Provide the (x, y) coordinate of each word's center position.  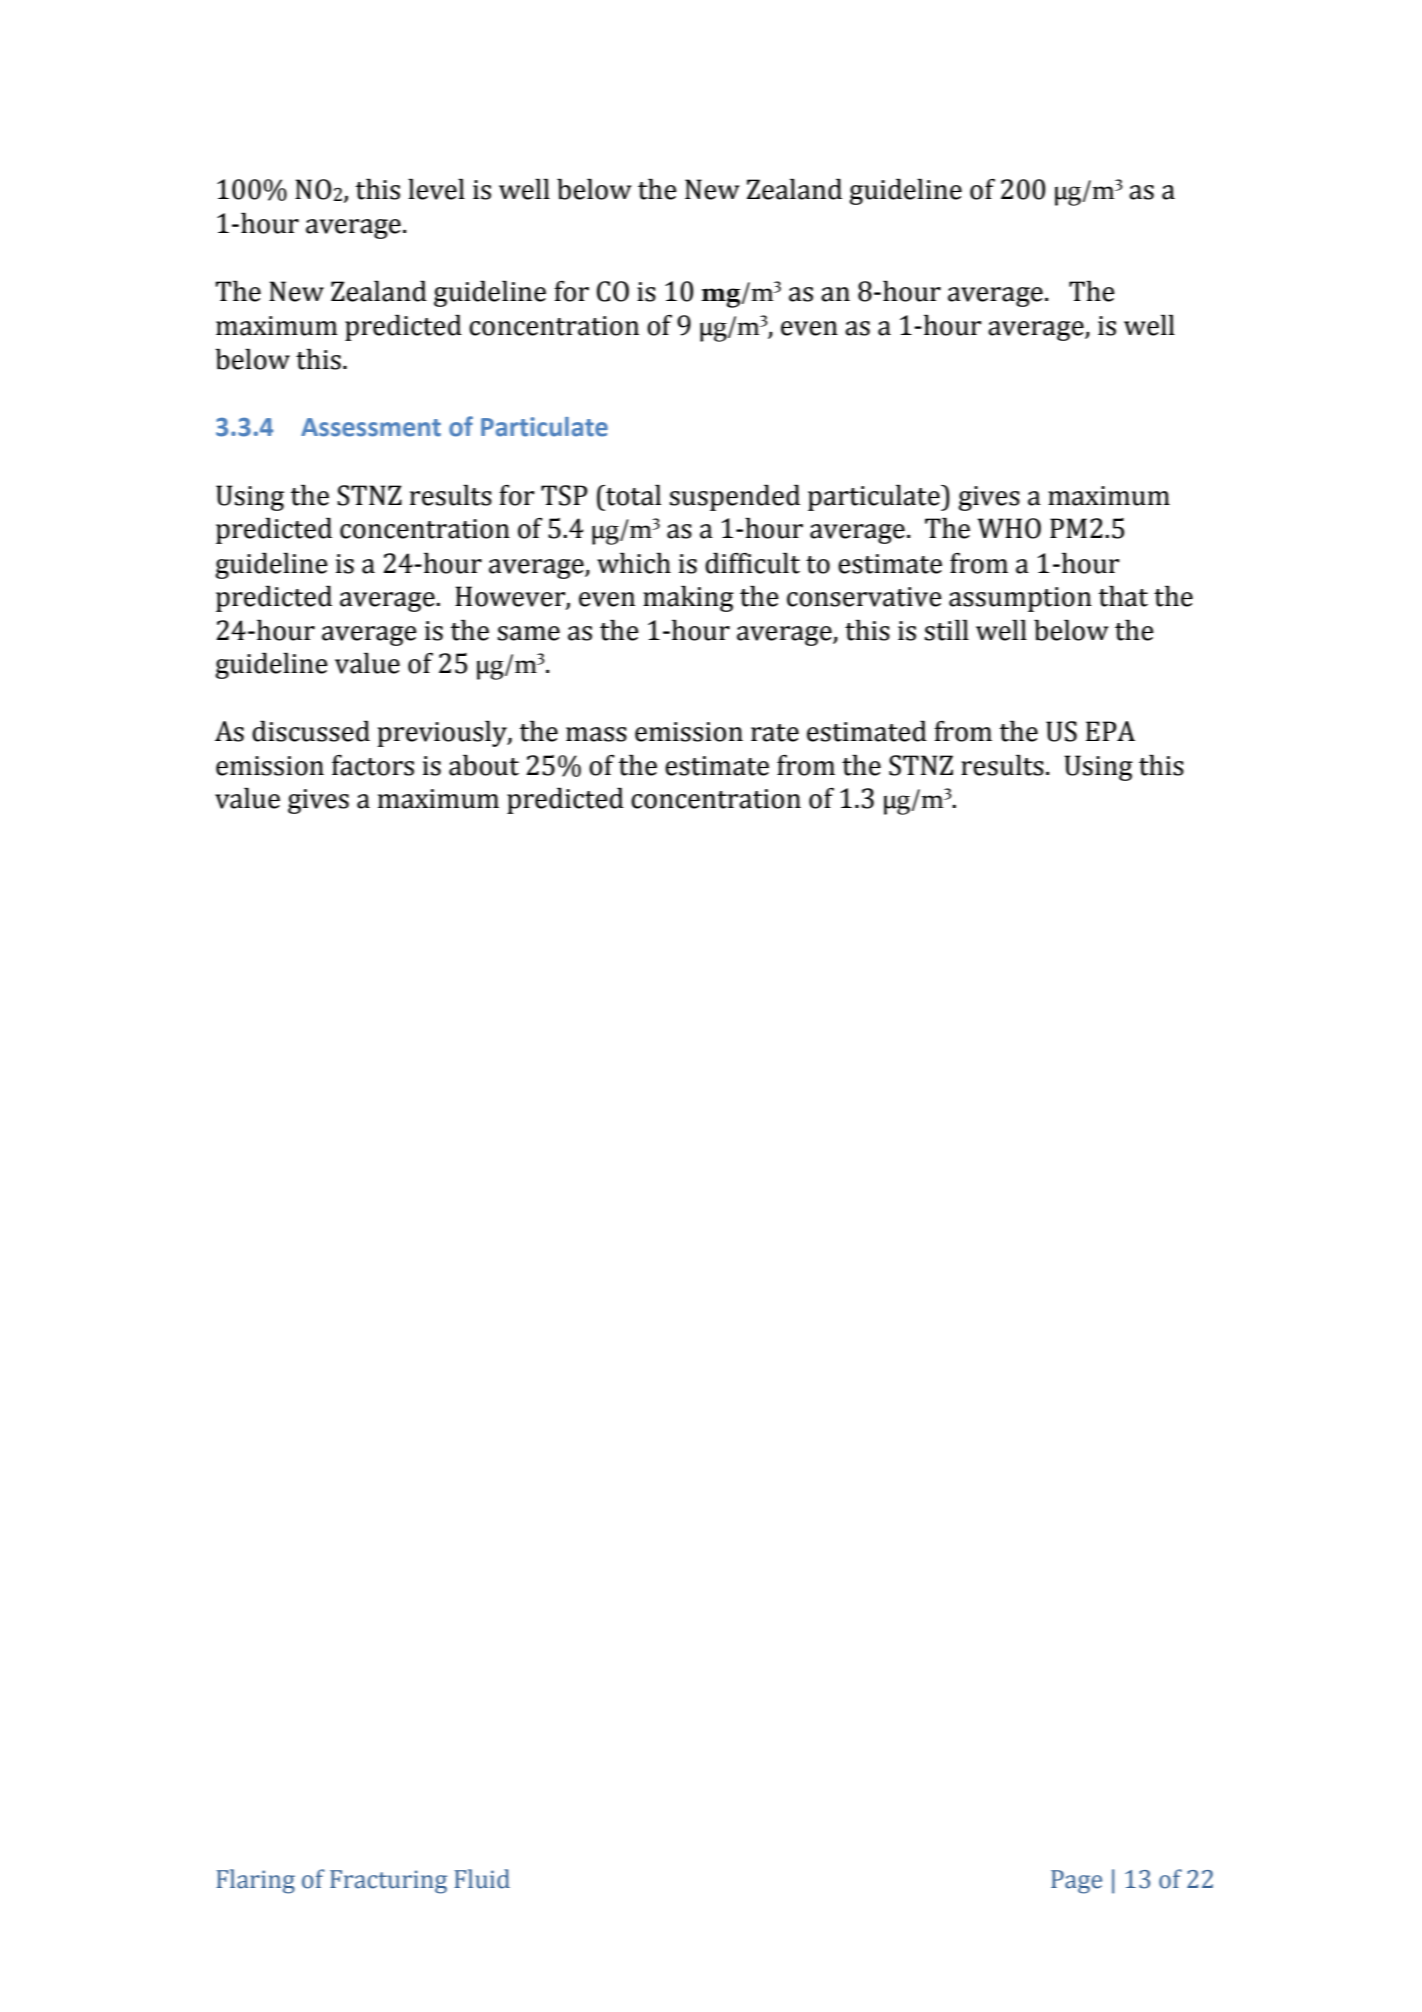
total (632, 495)
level (436, 189)
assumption (1020, 599)
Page (1076, 1882)
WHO (1009, 528)
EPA (1110, 731)
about (484, 765)
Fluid (482, 1879)
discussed (311, 731)
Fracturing (388, 1882)
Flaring (255, 1881)
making (688, 599)
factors (373, 765)
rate (775, 733)
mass (596, 734)
